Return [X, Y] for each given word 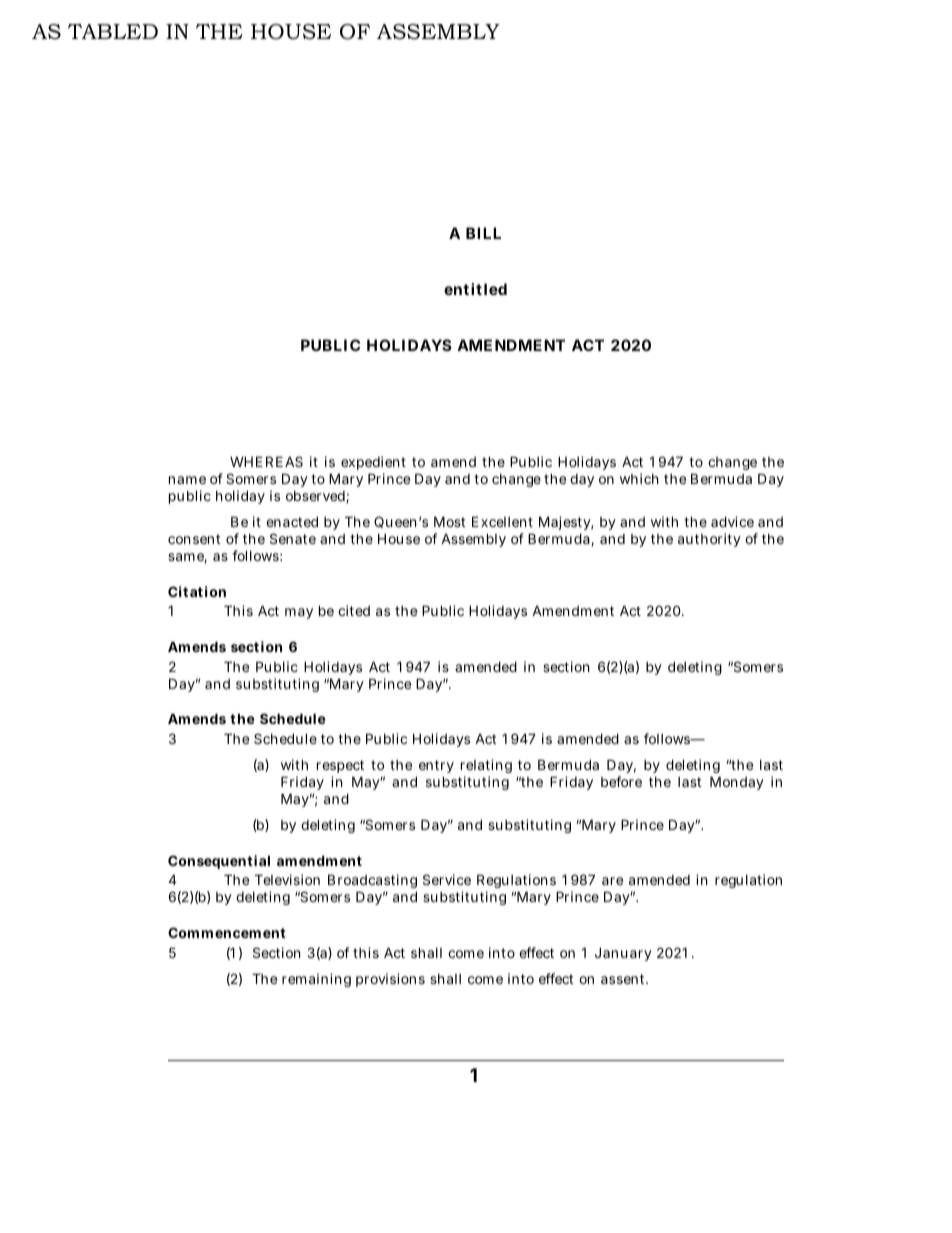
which [639, 478]
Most [449, 521]
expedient [373, 465]
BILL [483, 233]
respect [340, 768]
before [621, 781]
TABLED [113, 31]
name [187, 480]
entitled [475, 289]
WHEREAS [266, 461]
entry [435, 768]
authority [709, 540]
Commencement [227, 932]
